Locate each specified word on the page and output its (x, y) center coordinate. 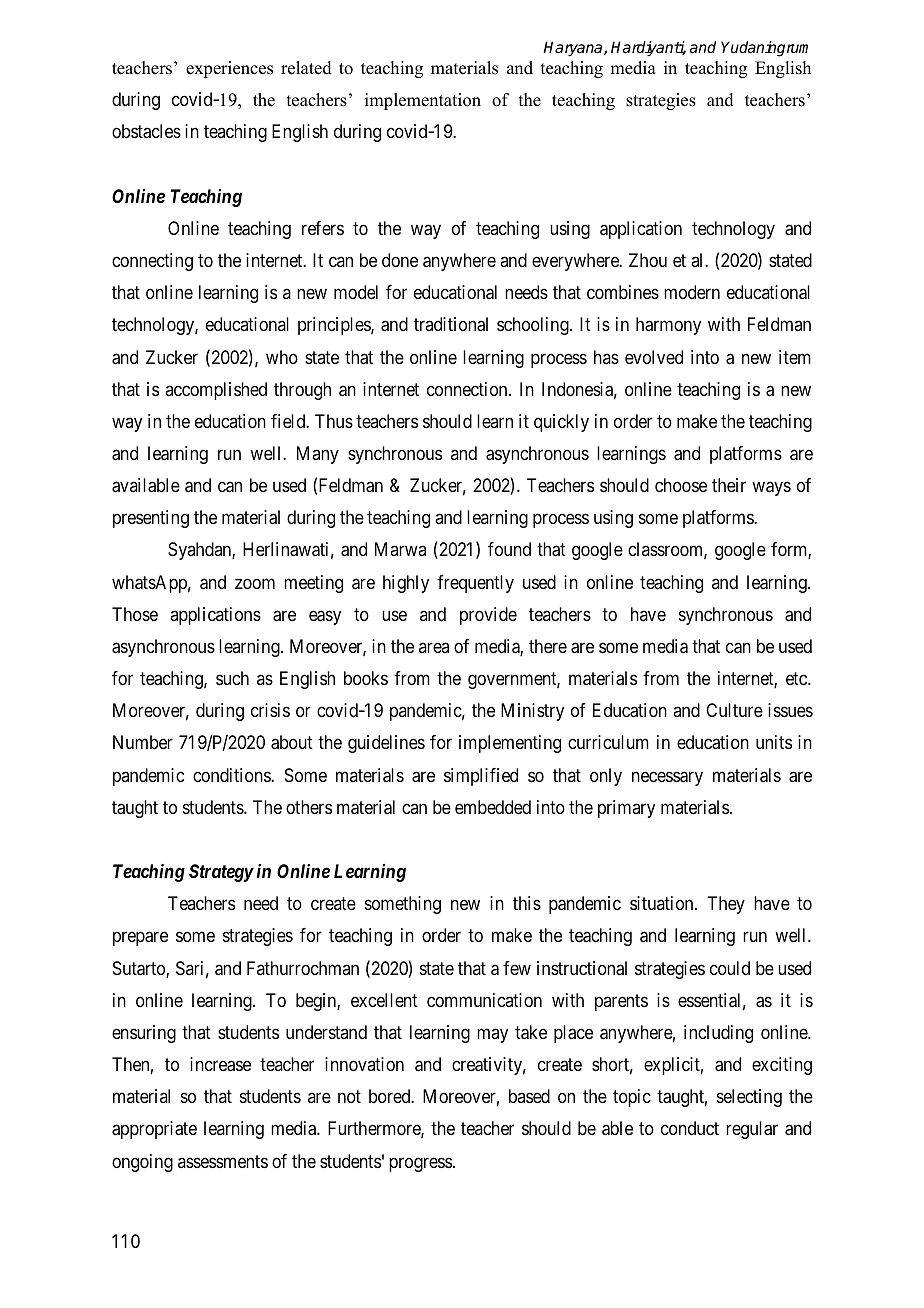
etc (797, 678)
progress (420, 1164)
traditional (451, 324)
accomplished (216, 391)
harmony (668, 326)
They (726, 905)
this (527, 903)
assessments (223, 1161)
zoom (255, 583)
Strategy (221, 873)
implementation (423, 101)
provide (488, 616)
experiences (229, 69)
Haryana (574, 49)
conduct (690, 1128)
